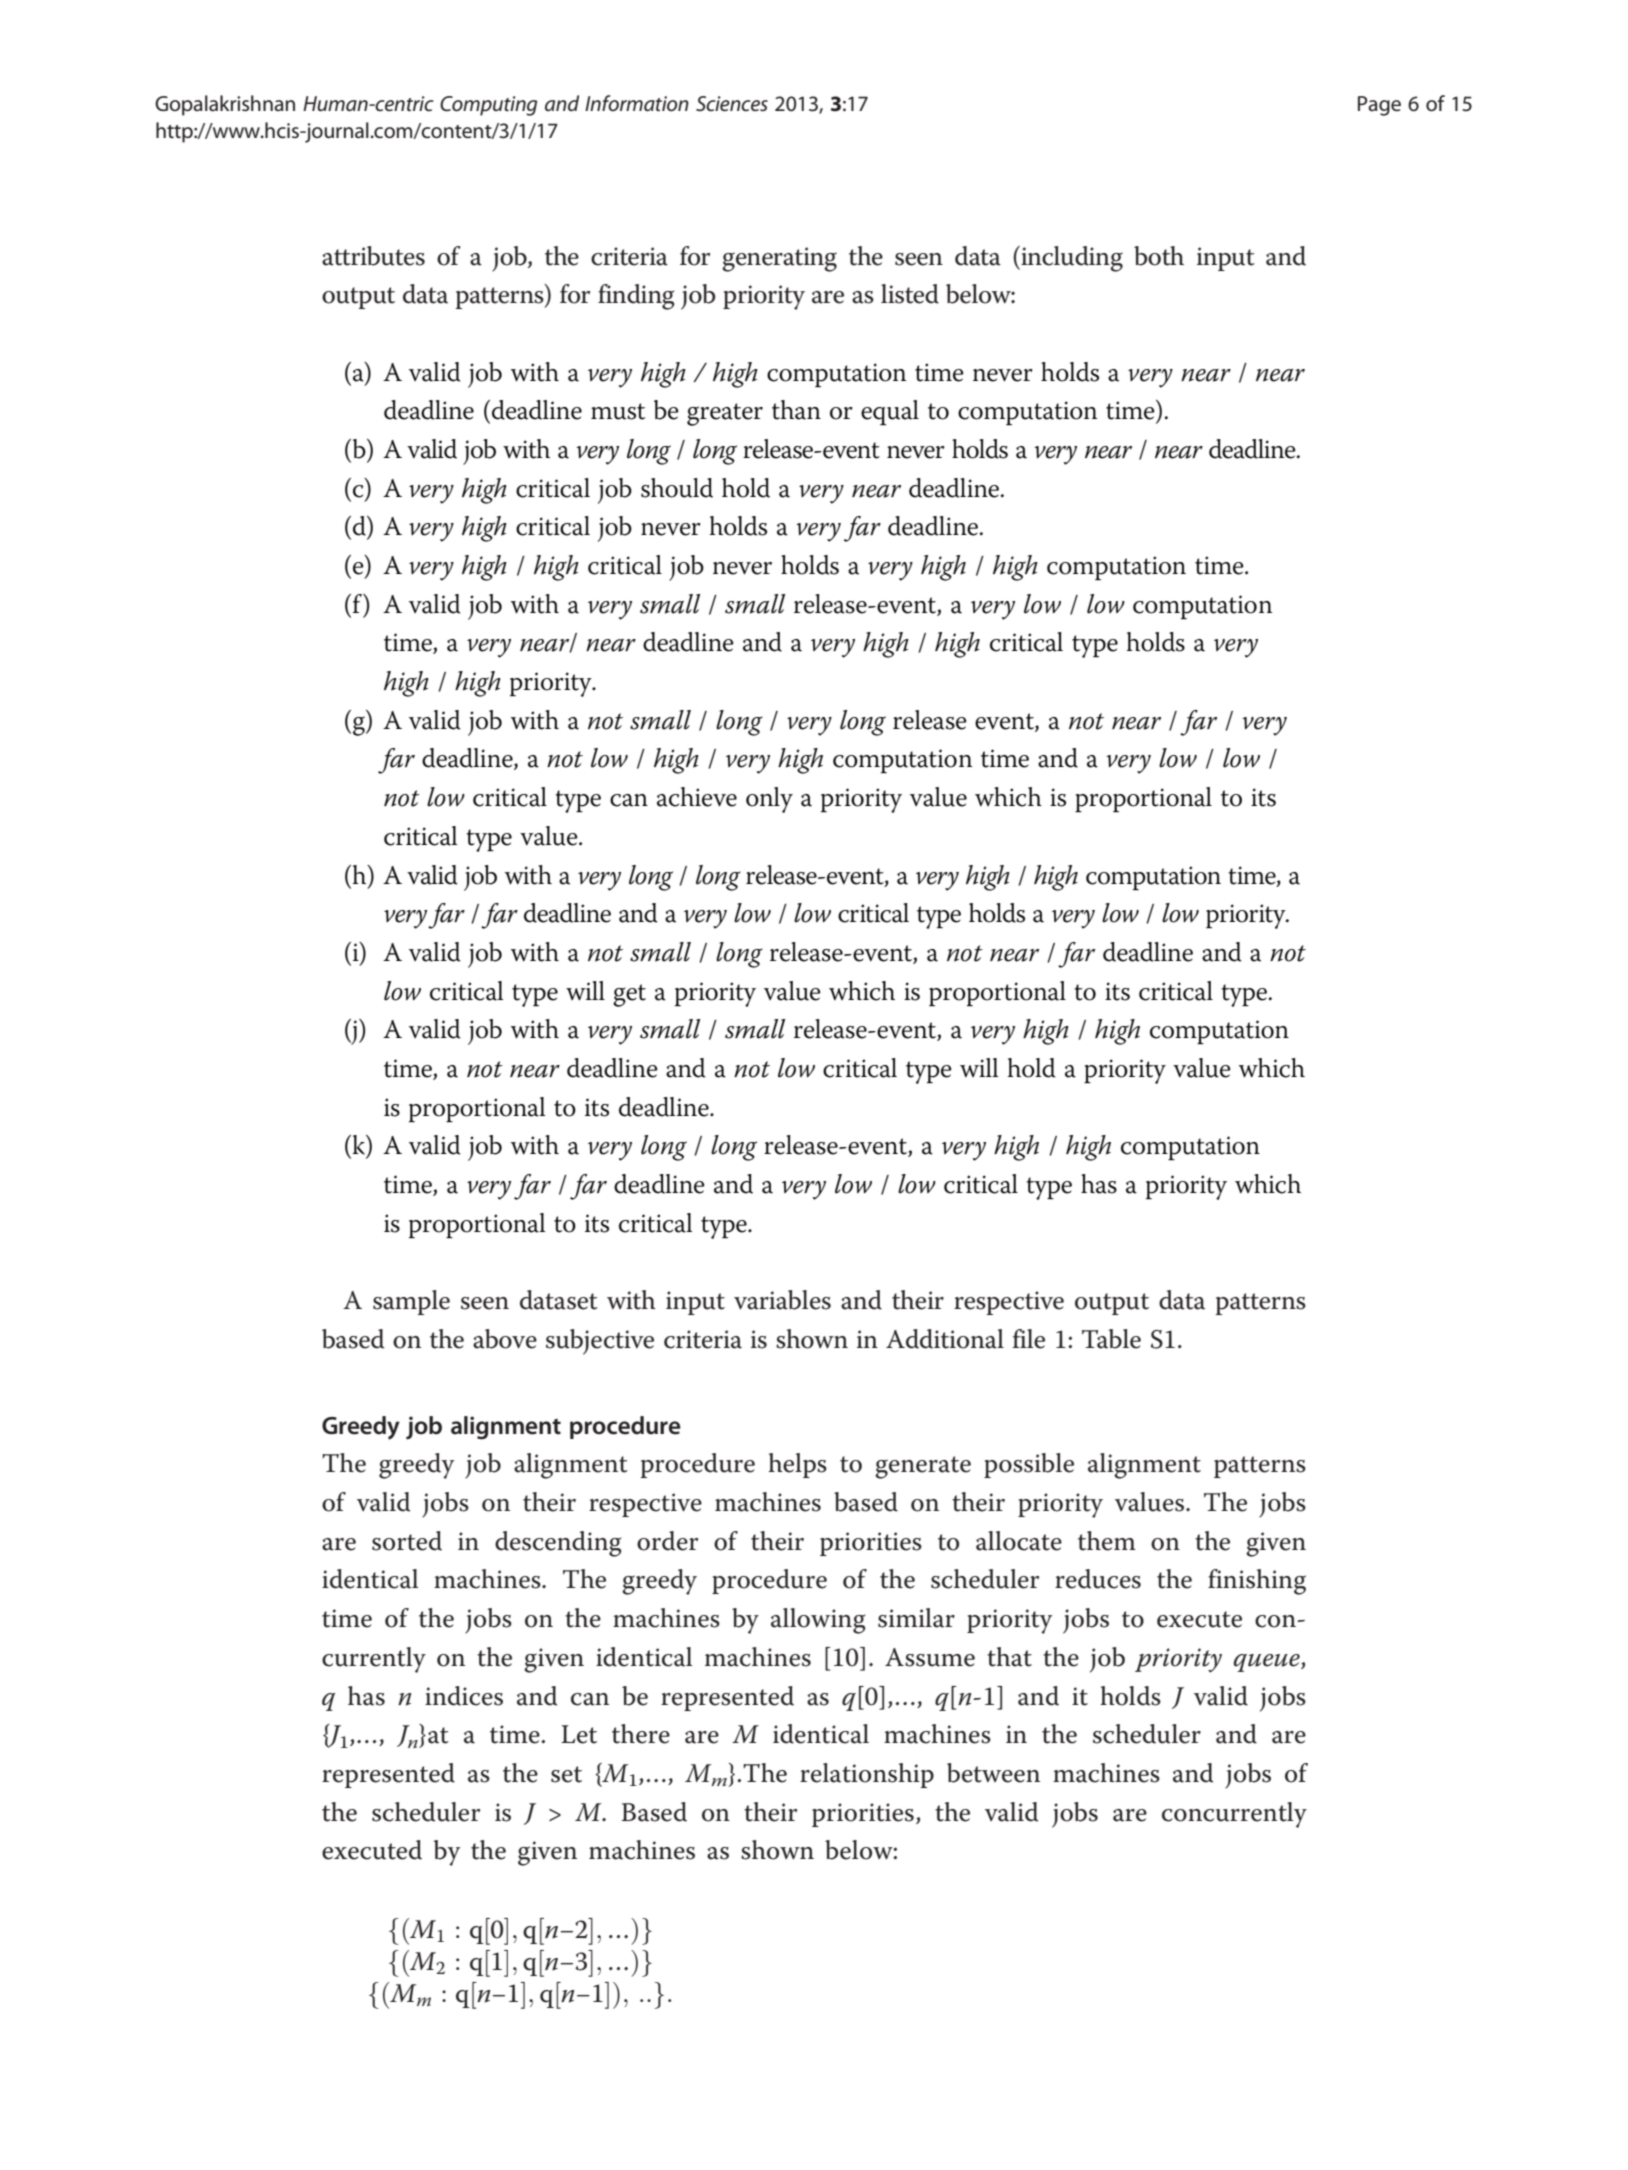 Image resolution: width=1628 pixels, height=2170 pixels. I want to click on Computing, so click(488, 106).
